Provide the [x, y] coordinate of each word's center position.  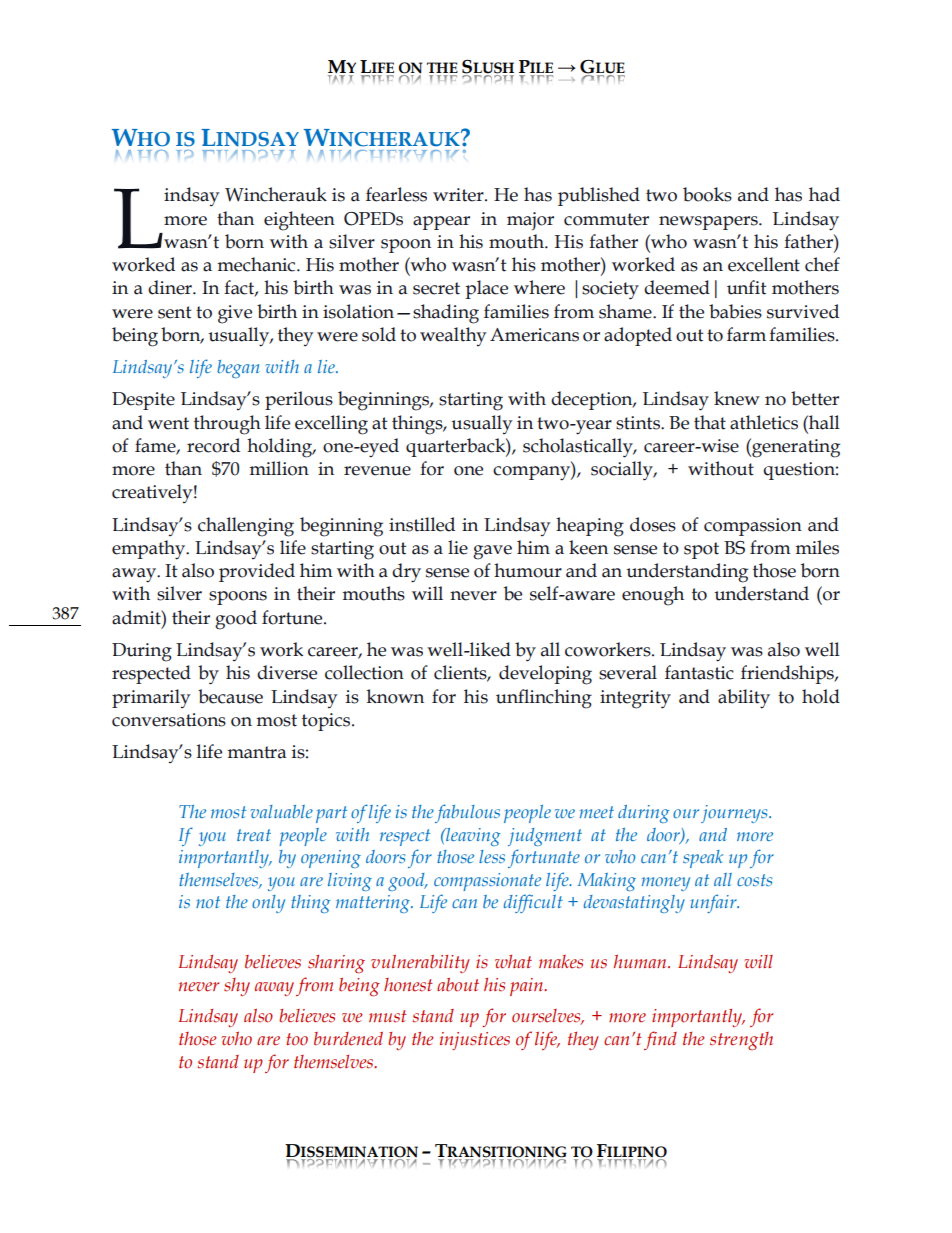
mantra [257, 752]
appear [441, 223]
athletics [764, 422]
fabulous [467, 813]
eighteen [299, 221]
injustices [475, 1041]
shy [237, 987]
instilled [422, 524]
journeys [735, 814]
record [213, 445]
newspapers [709, 223]
